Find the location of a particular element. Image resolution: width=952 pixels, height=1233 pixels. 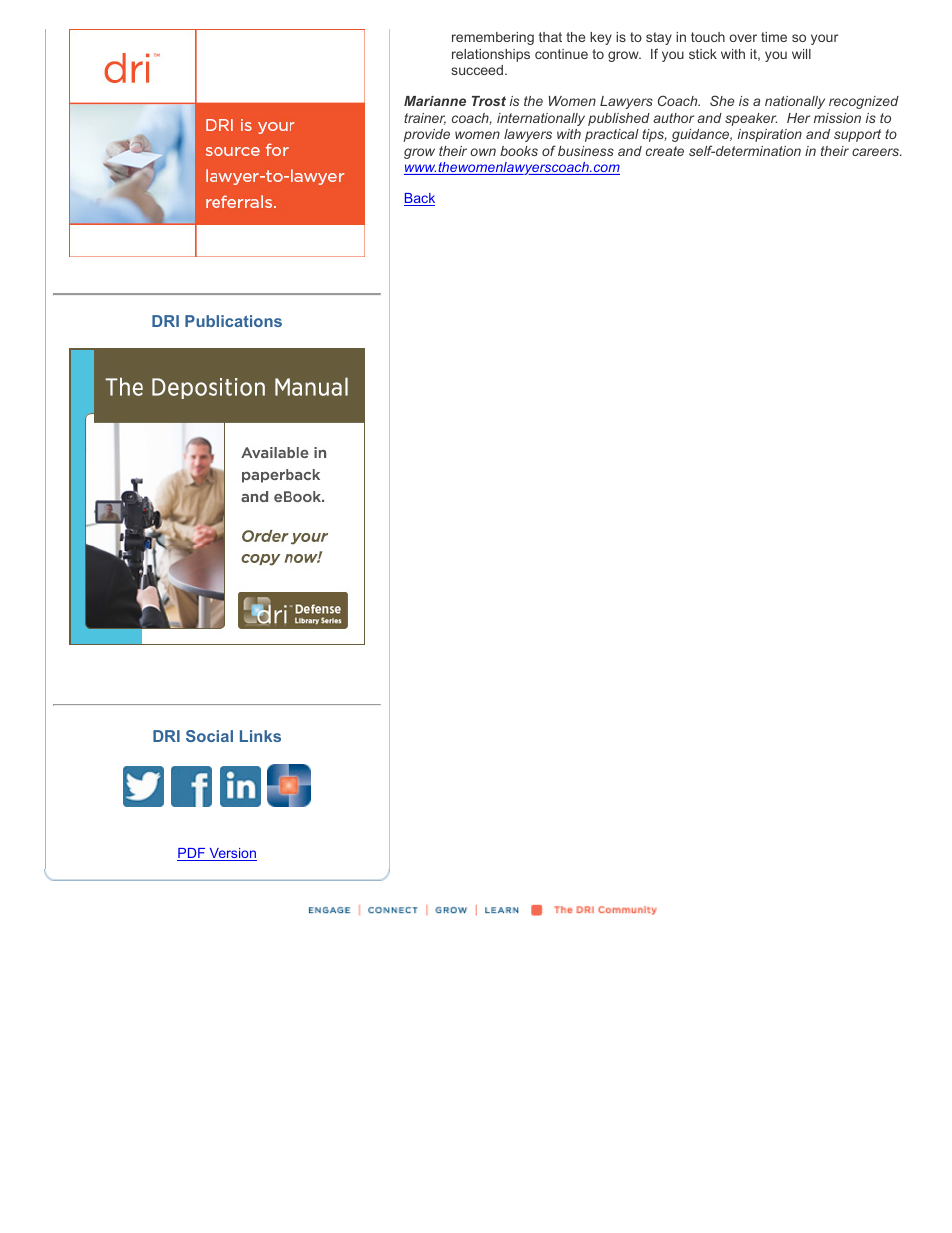

careers is located at coordinates (877, 152).
